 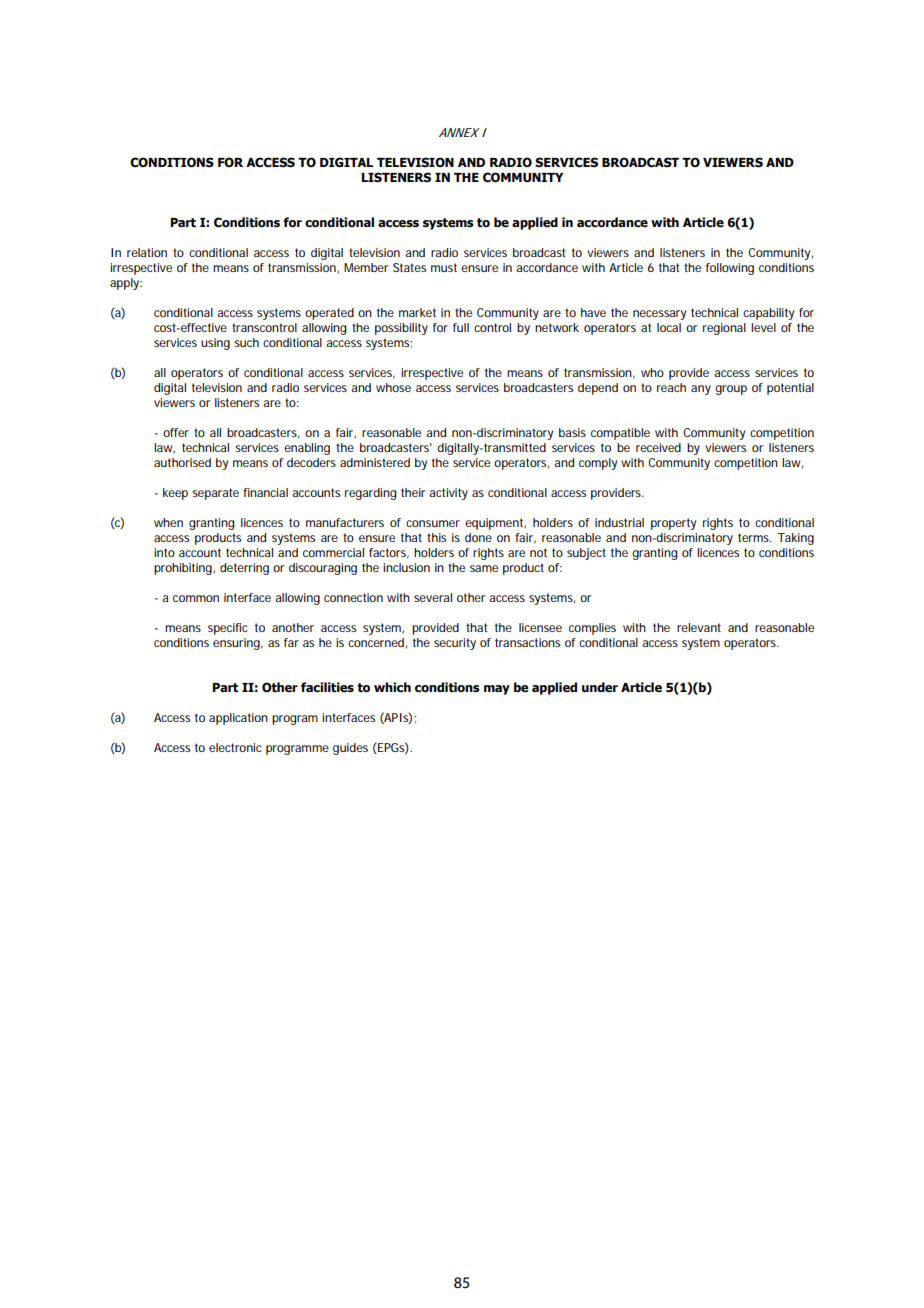 I want to click on under, so click(x=600, y=687).
